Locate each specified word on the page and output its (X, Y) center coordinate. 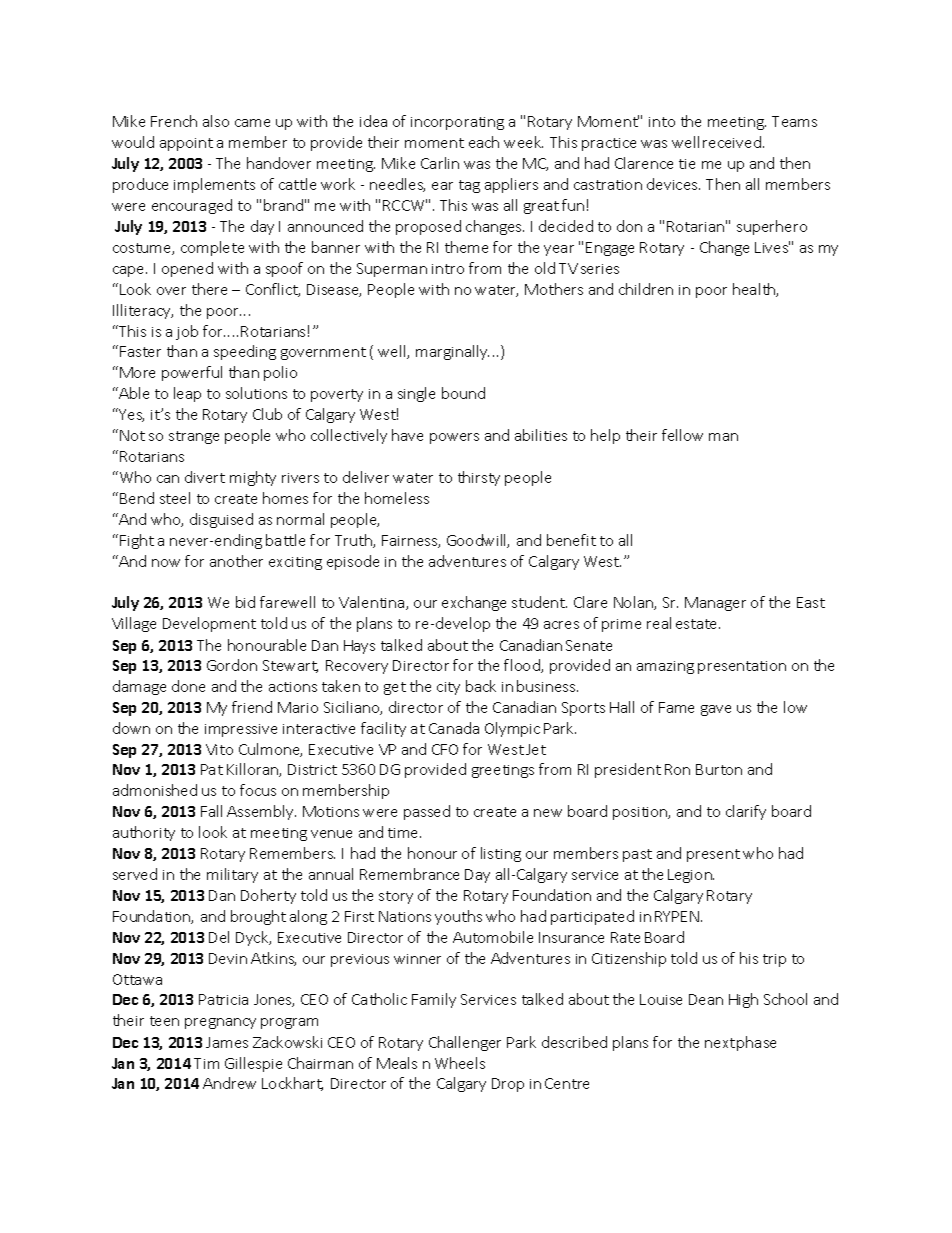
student (539, 602)
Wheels (460, 1063)
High (743, 1000)
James (227, 1042)
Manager (715, 604)
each (484, 142)
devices (673, 184)
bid (245, 602)
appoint (186, 144)
